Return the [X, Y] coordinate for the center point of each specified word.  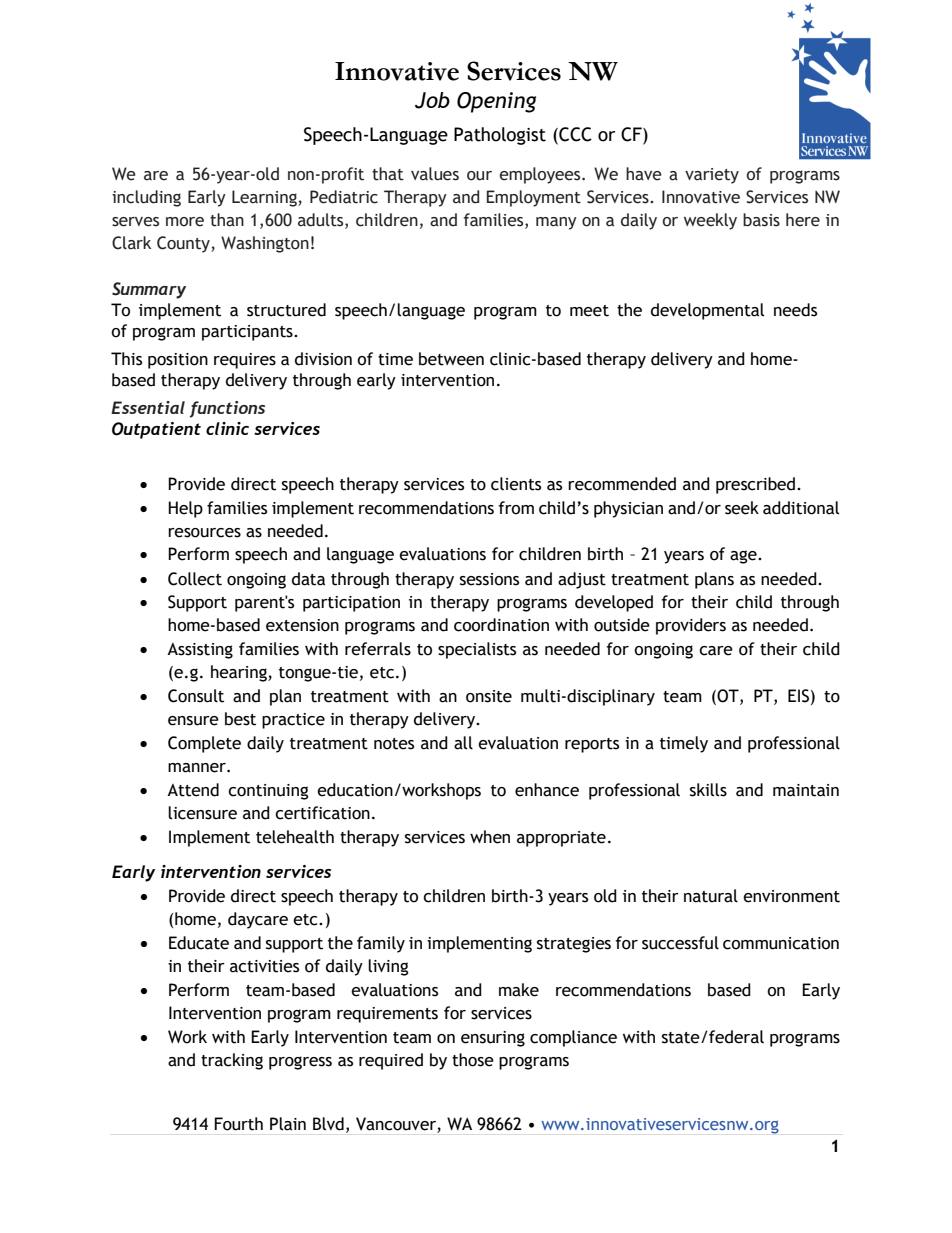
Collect [195, 579]
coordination [501, 625]
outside [622, 625]
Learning [265, 198]
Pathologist [500, 136]
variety [712, 176]
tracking [232, 1061]
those [473, 1060]
